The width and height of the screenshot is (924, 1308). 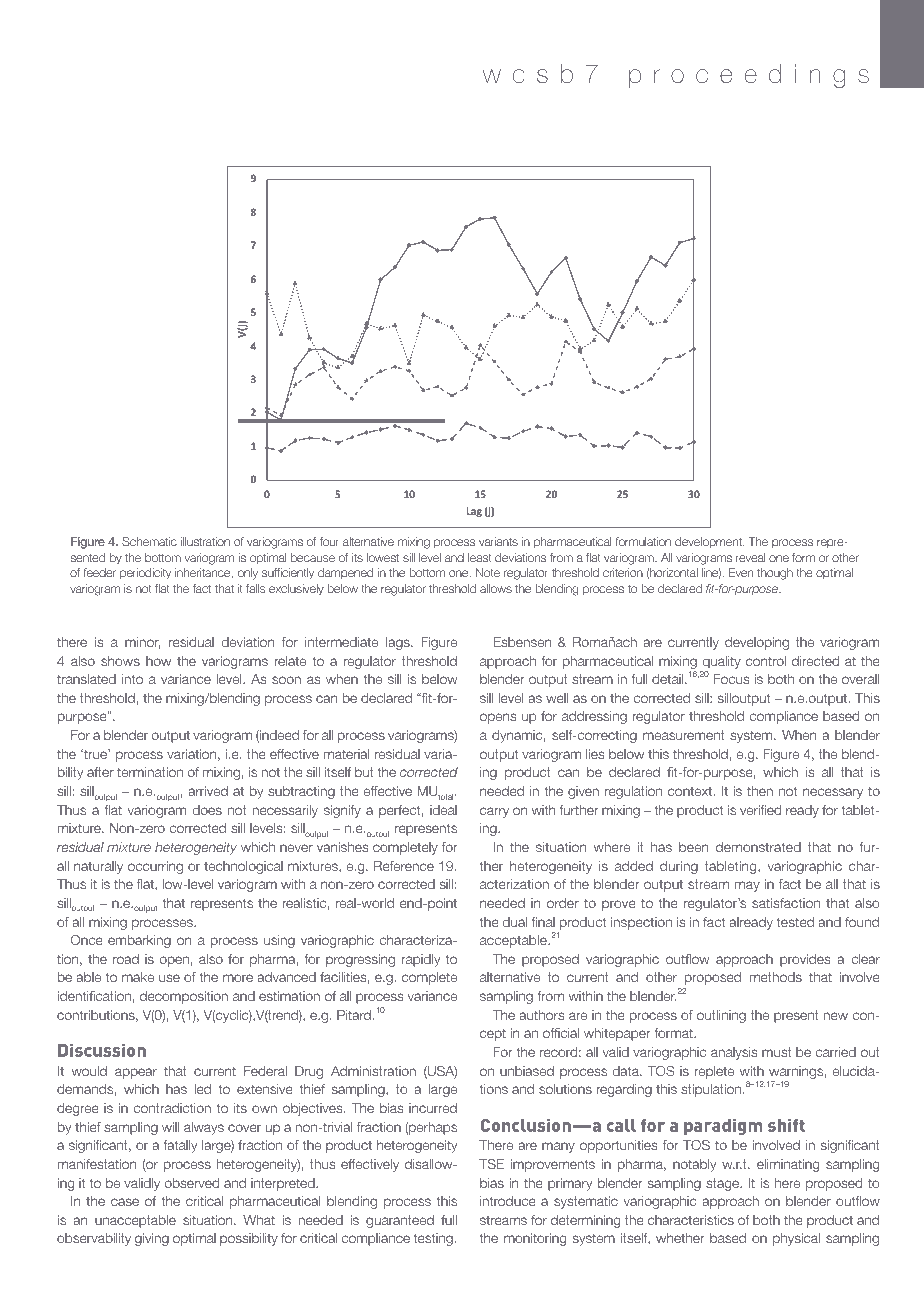 I want to click on then, so click(x=760, y=791).
